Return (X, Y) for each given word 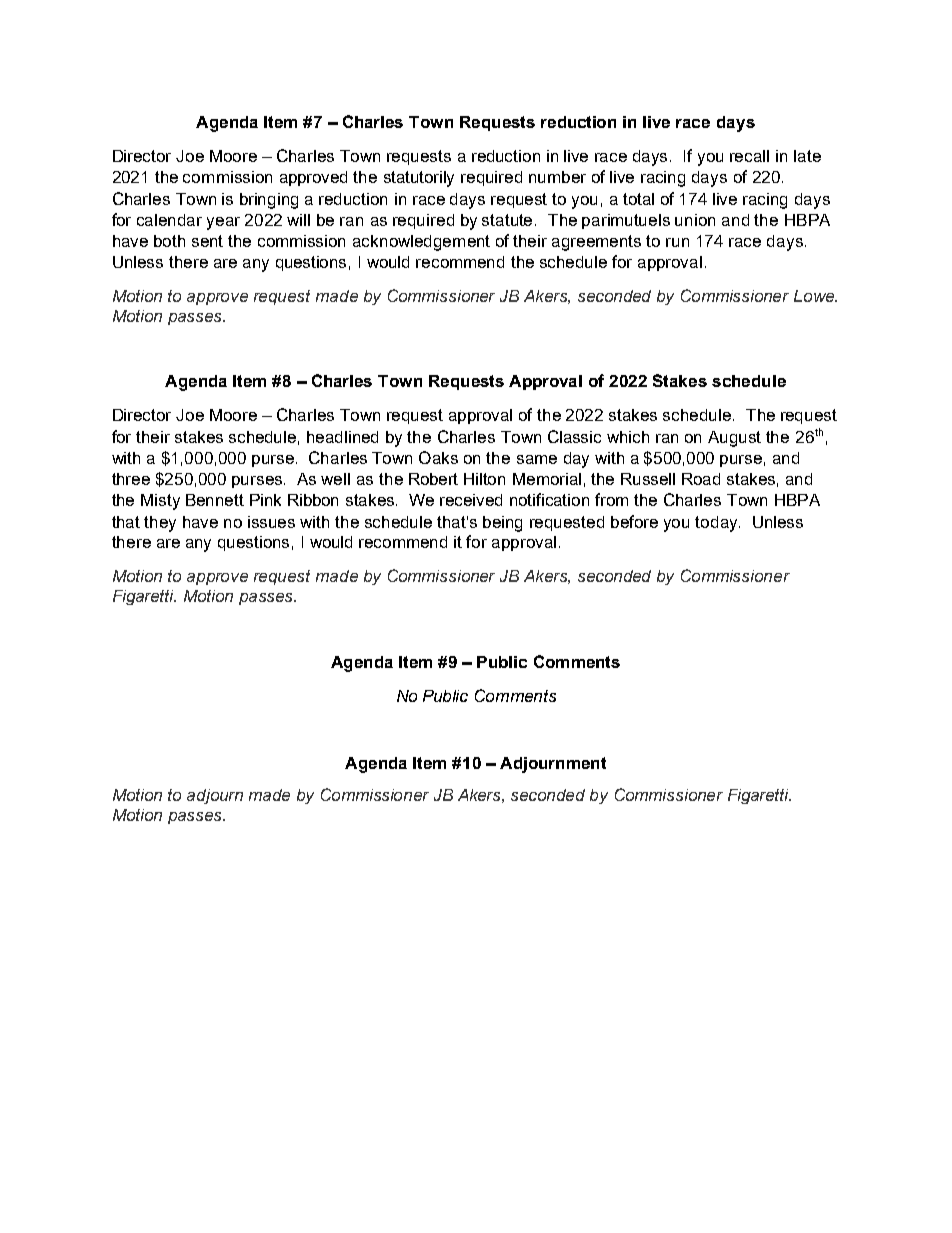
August (734, 439)
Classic (574, 436)
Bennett (215, 500)
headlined (342, 437)
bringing (269, 201)
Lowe (815, 296)
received (471, 500)
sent (207, 241)
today (717, 524)
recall (749, 156)
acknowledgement (421, 243)
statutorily (419, 179)
